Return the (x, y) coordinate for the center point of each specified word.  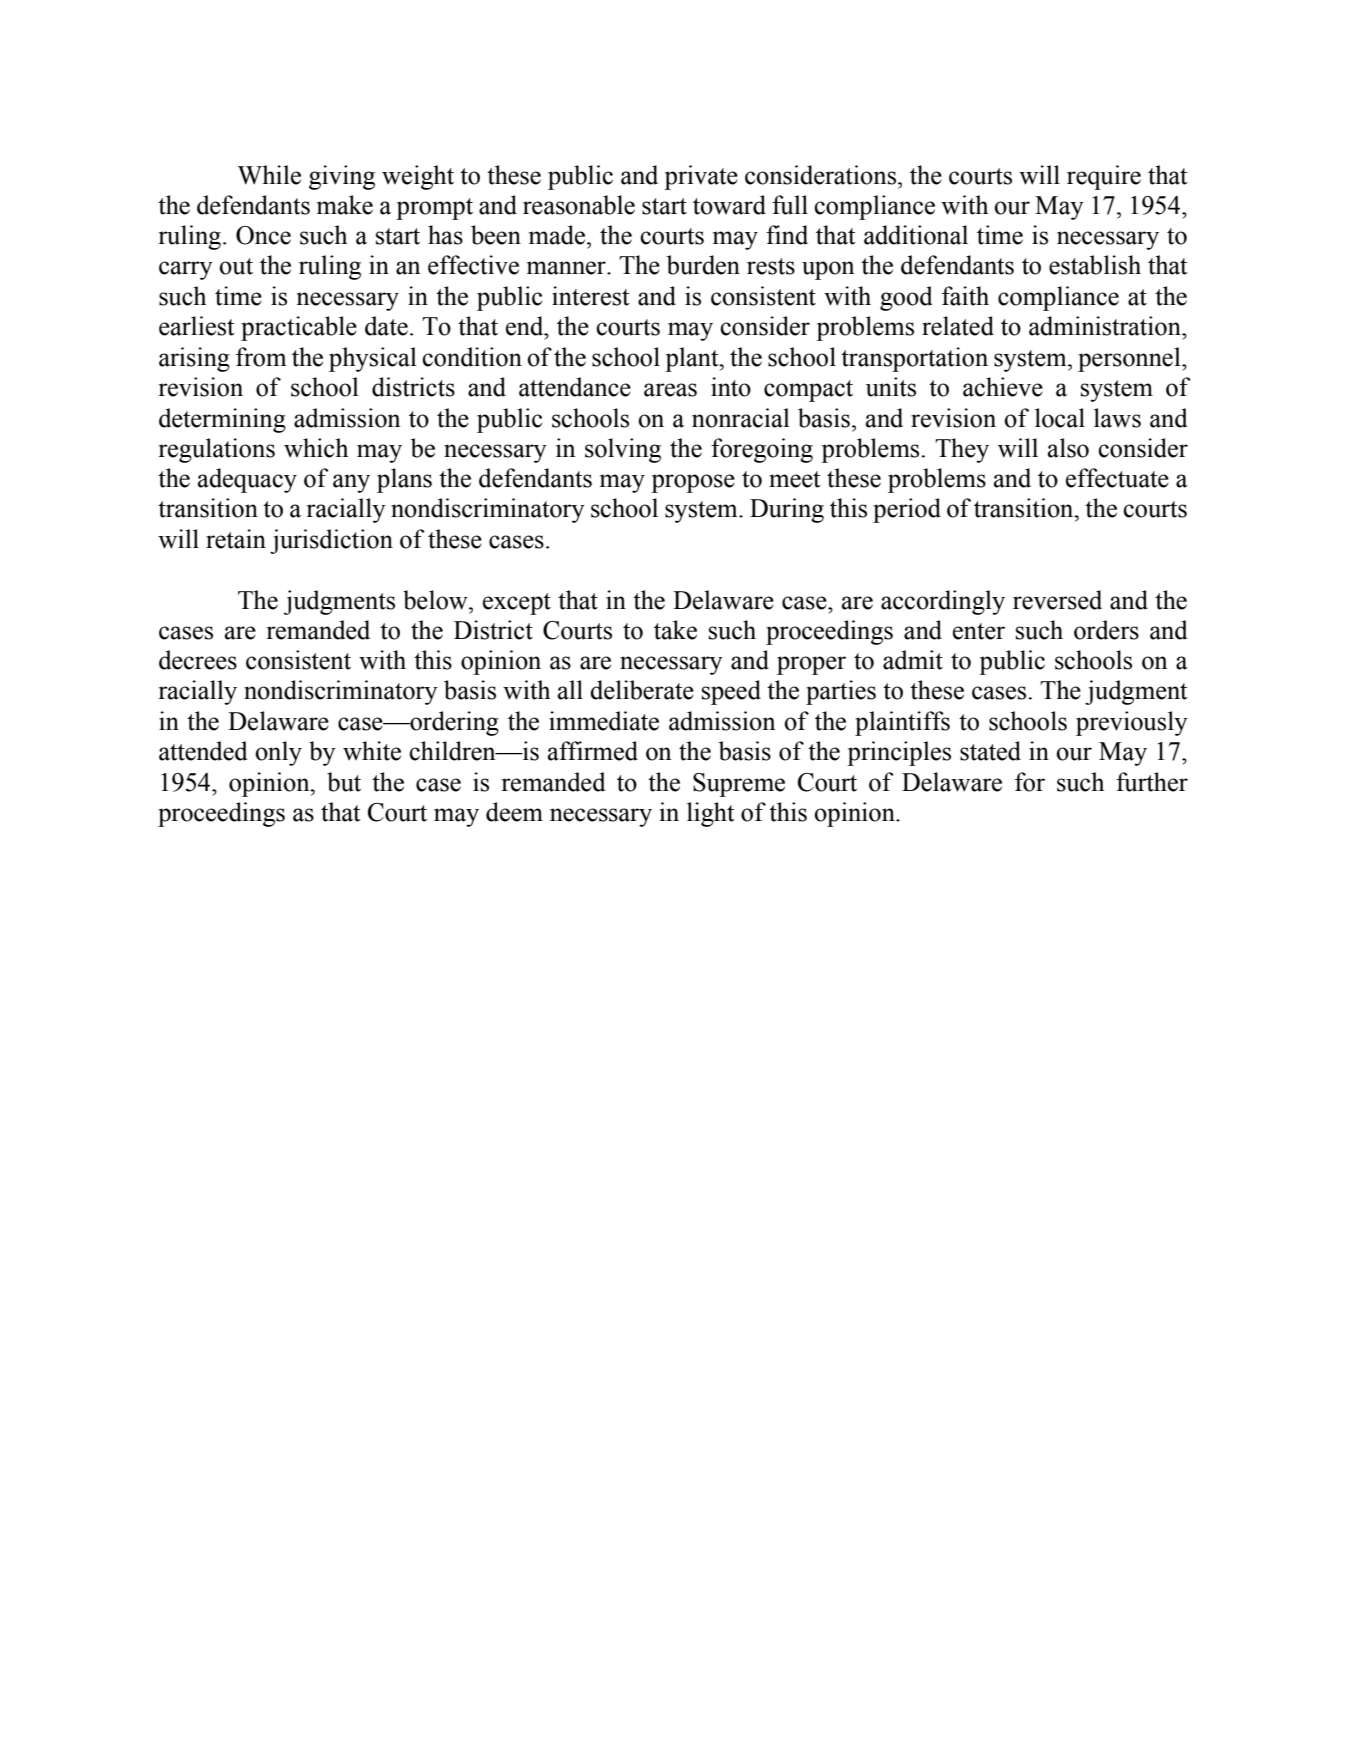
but (344, 782)
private (701, 177)
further (1152, 782)
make (345, 205)
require (1104, 177)
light (711, 814)
